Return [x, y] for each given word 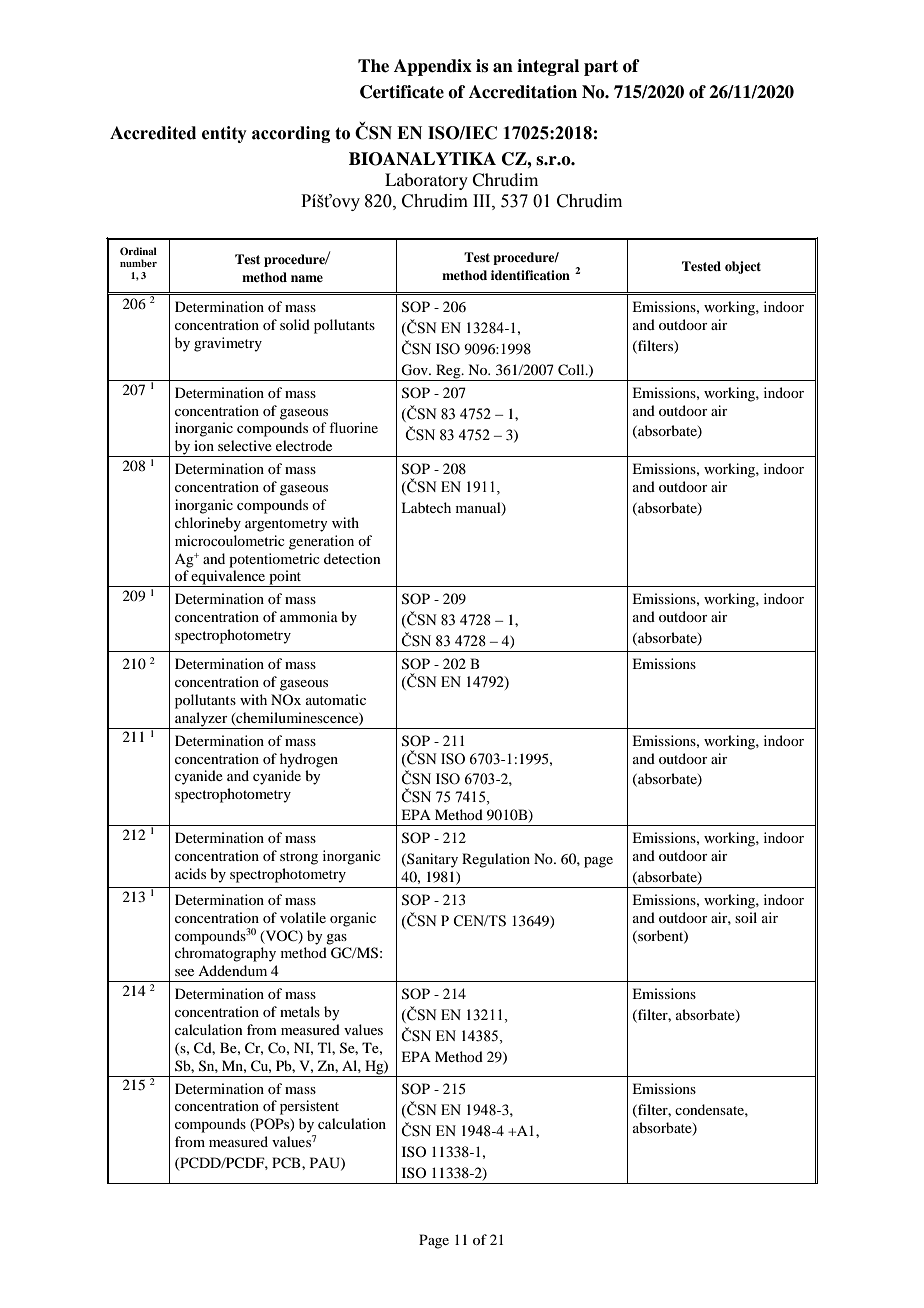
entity [224, 134]
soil [746, 917]
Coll [572, 370]
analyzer [201, 720]
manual [479, 509]
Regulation [496, 860]
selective [245, 445]
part [601, 68]
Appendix [433, 67]
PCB [287, 1163]
